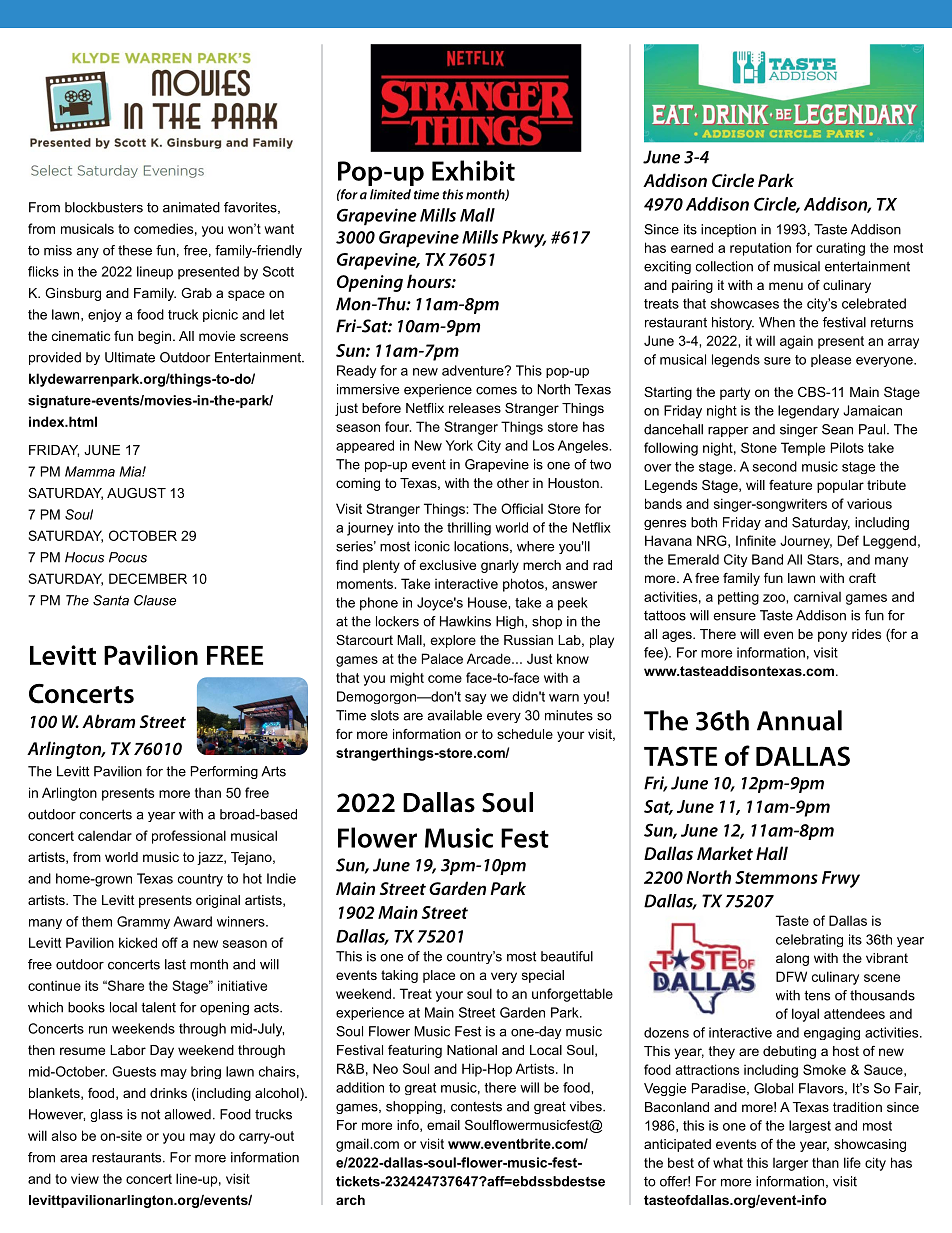 The height and width of the screenshot is (1233, 952). I want to click on larger, so click(790, 1164).
